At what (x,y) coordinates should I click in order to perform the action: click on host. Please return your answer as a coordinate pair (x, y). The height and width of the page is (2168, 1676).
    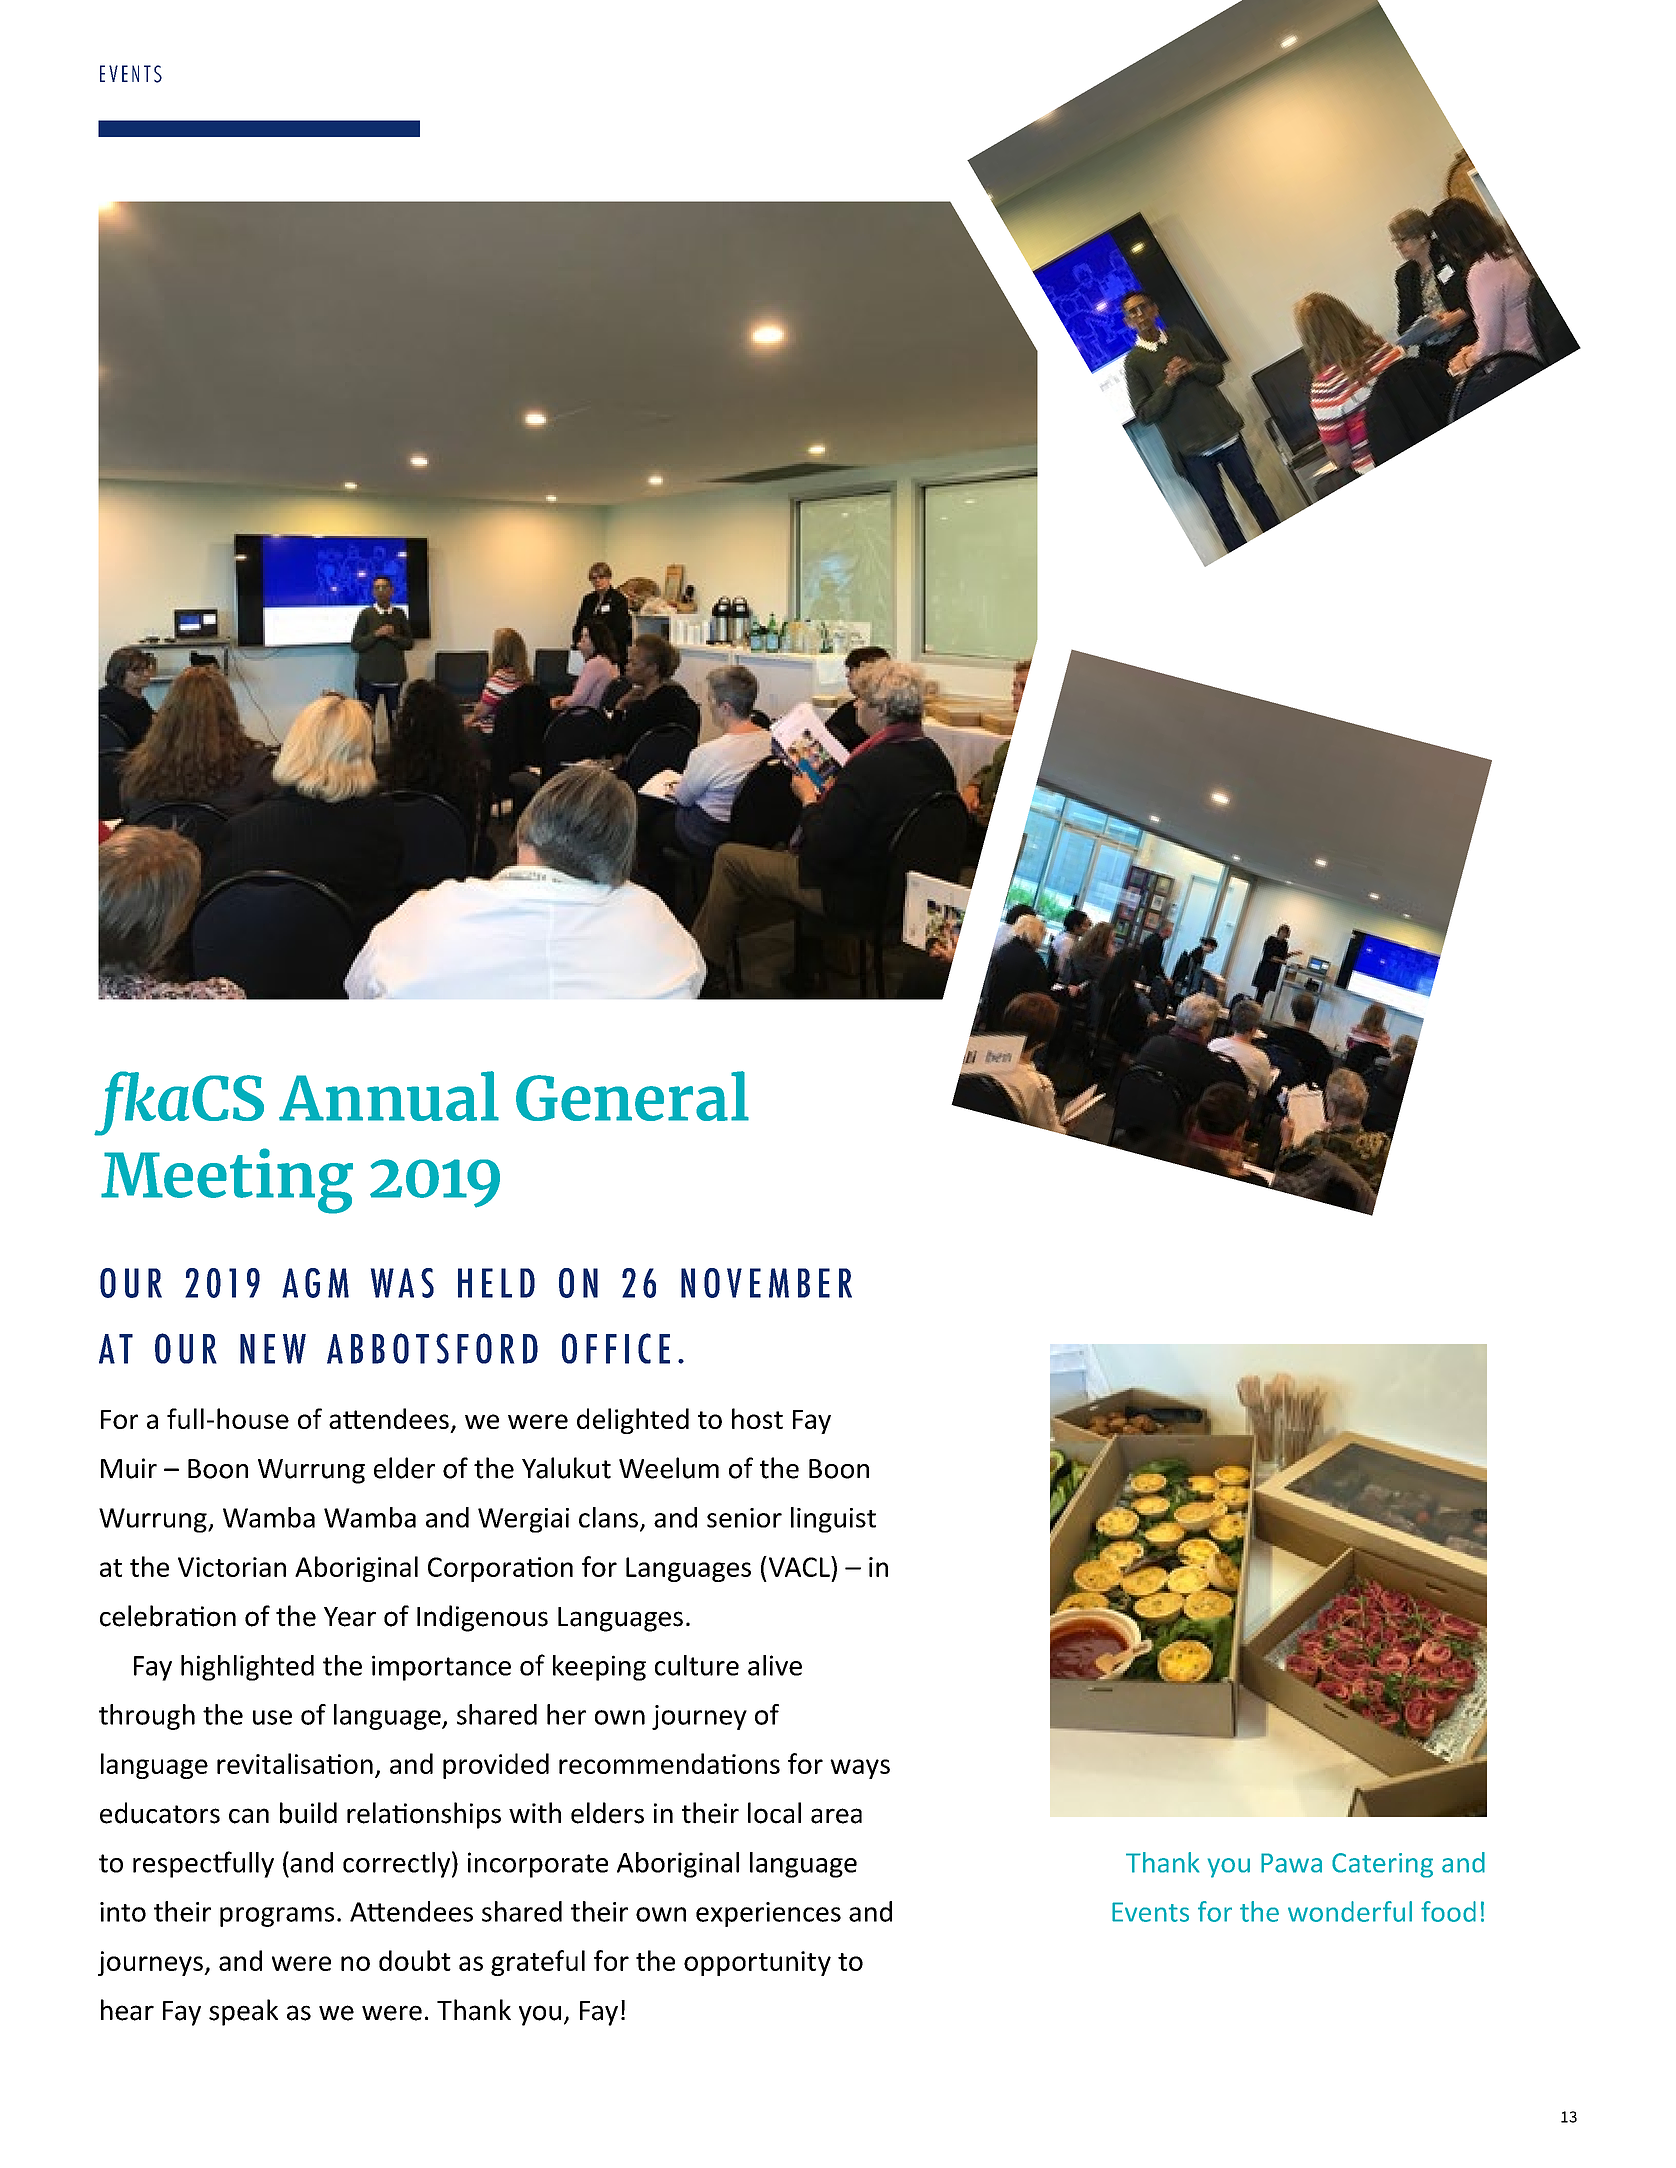
    Looking at the image, I should click on (757, 1418).
